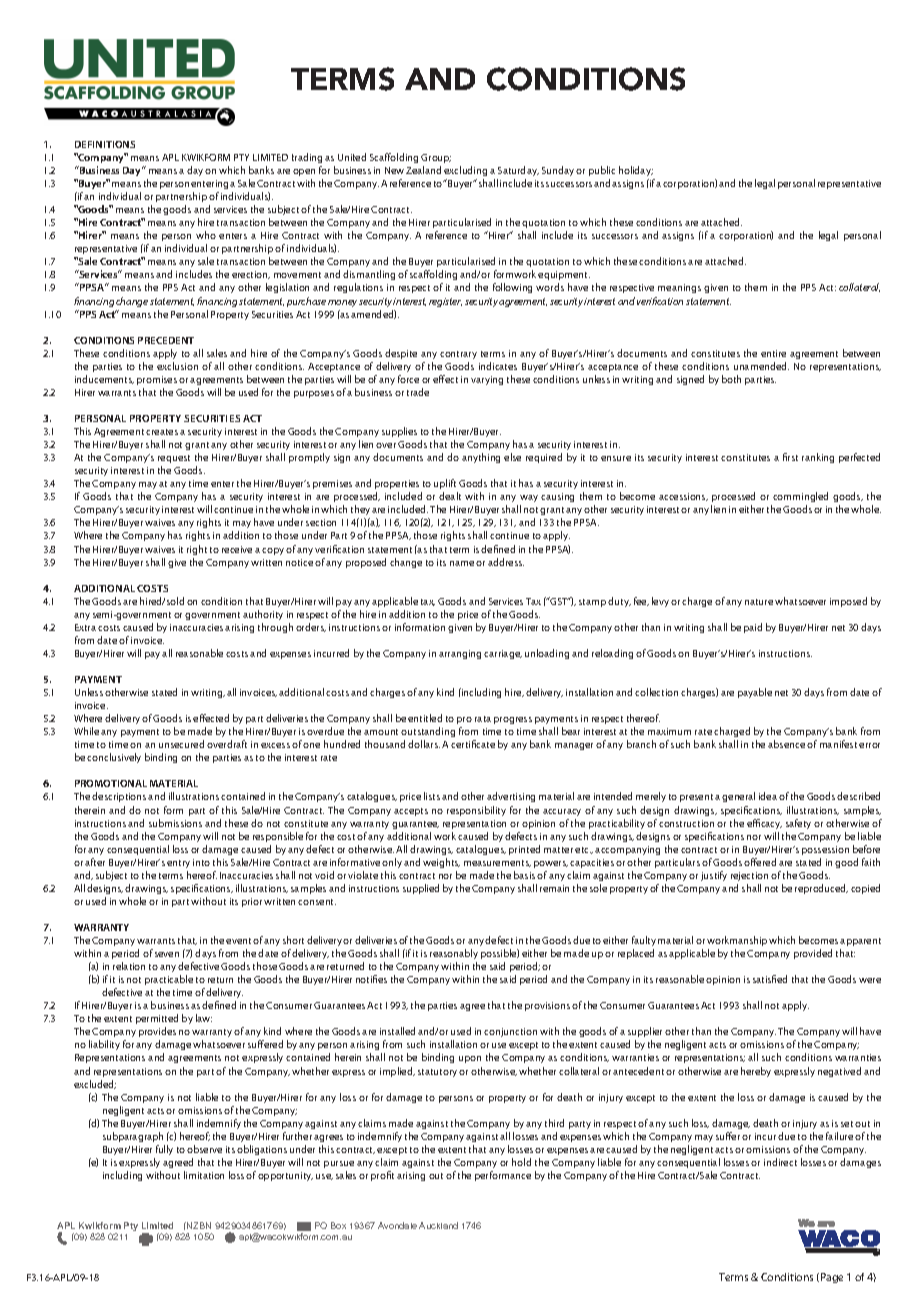 This screenshot has height=1308, width=924. What do you see at coordinates (465, 171) in the screenshot?
I see `excluding` at bounding box center [465, 171].
